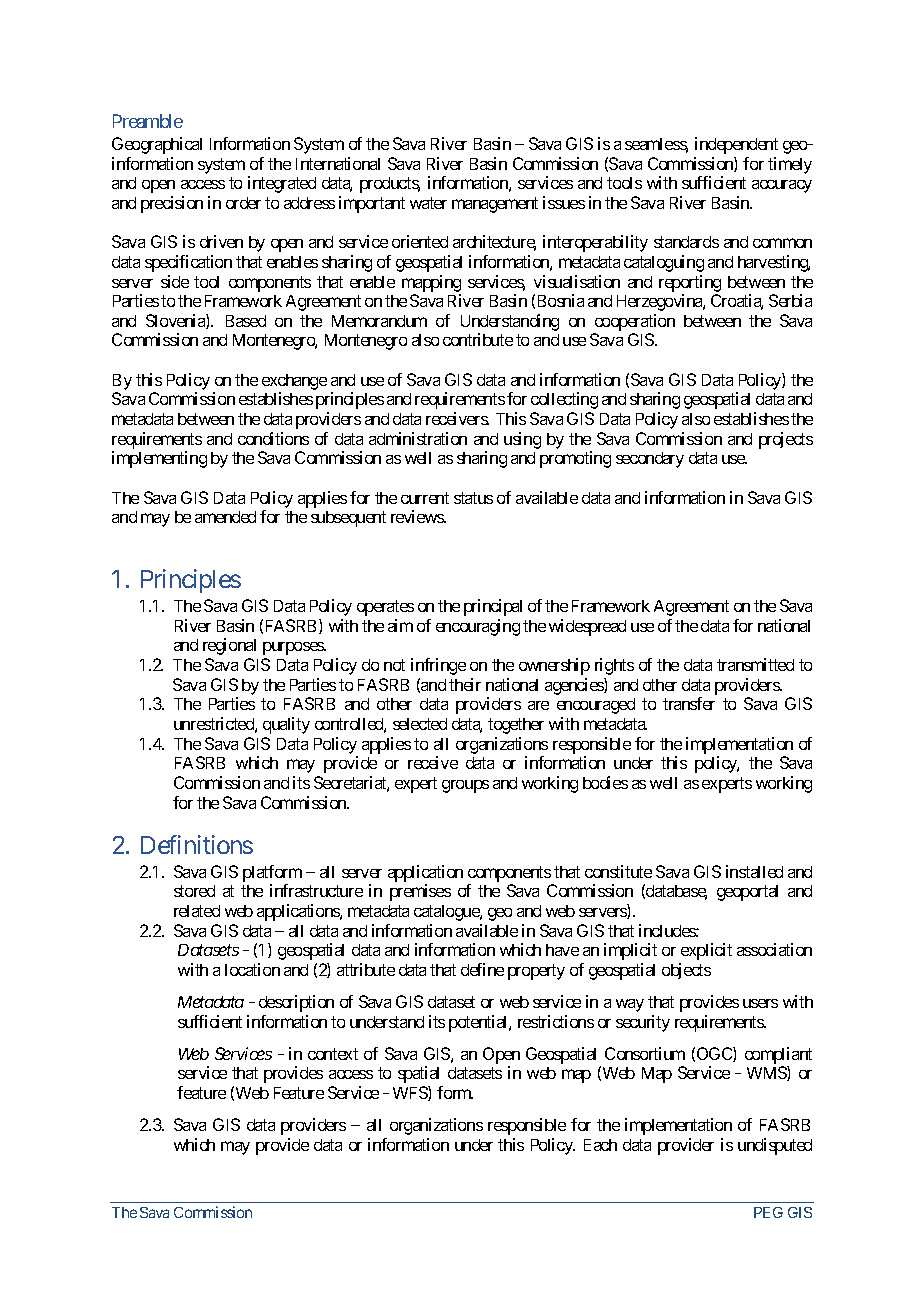 This screenshot has height=1308, width=924. I want to click on groups, so click(465, 786).
